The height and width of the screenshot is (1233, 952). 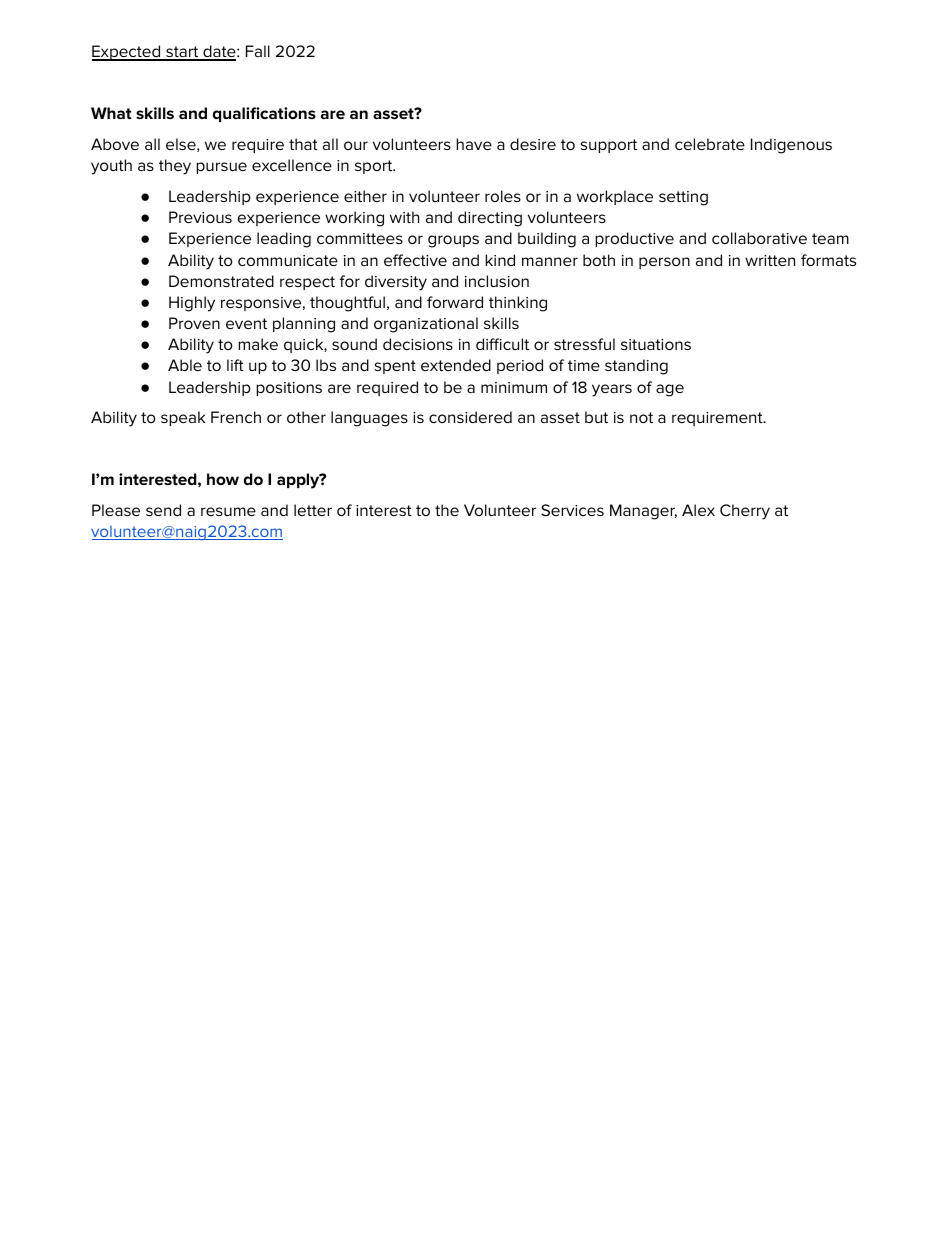 I want to click on celebrate, so click(x=710, y=144).
